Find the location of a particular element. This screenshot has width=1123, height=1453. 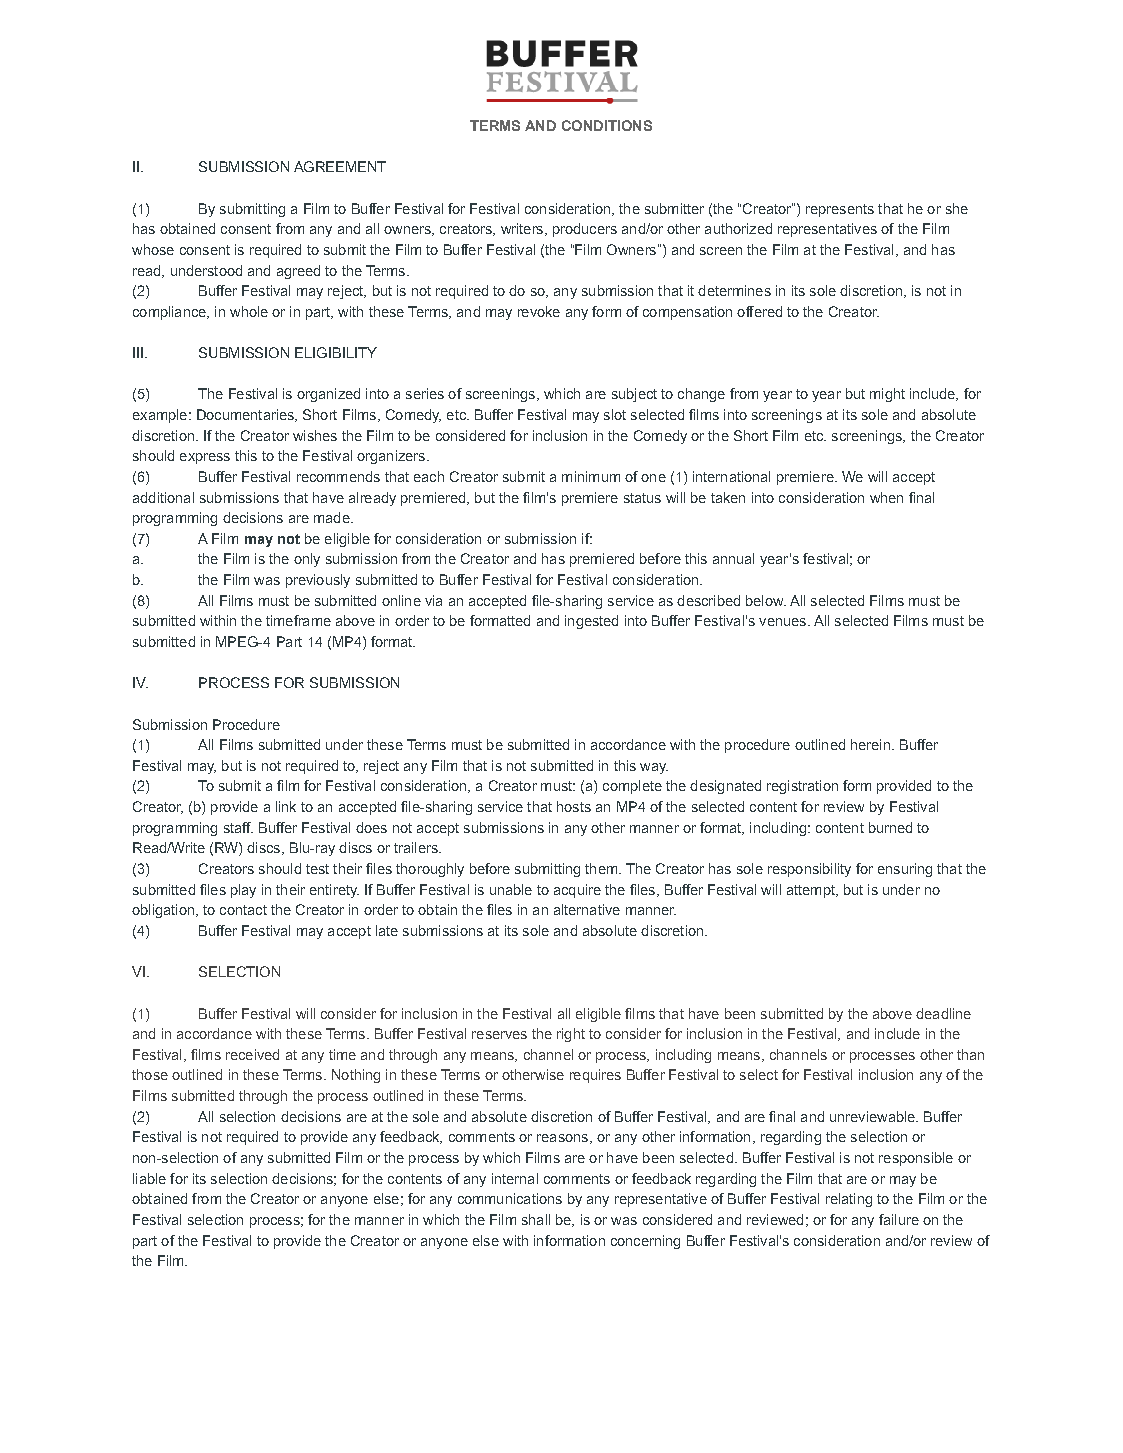

CONDITIONS is located at coordinates (607, 125).
